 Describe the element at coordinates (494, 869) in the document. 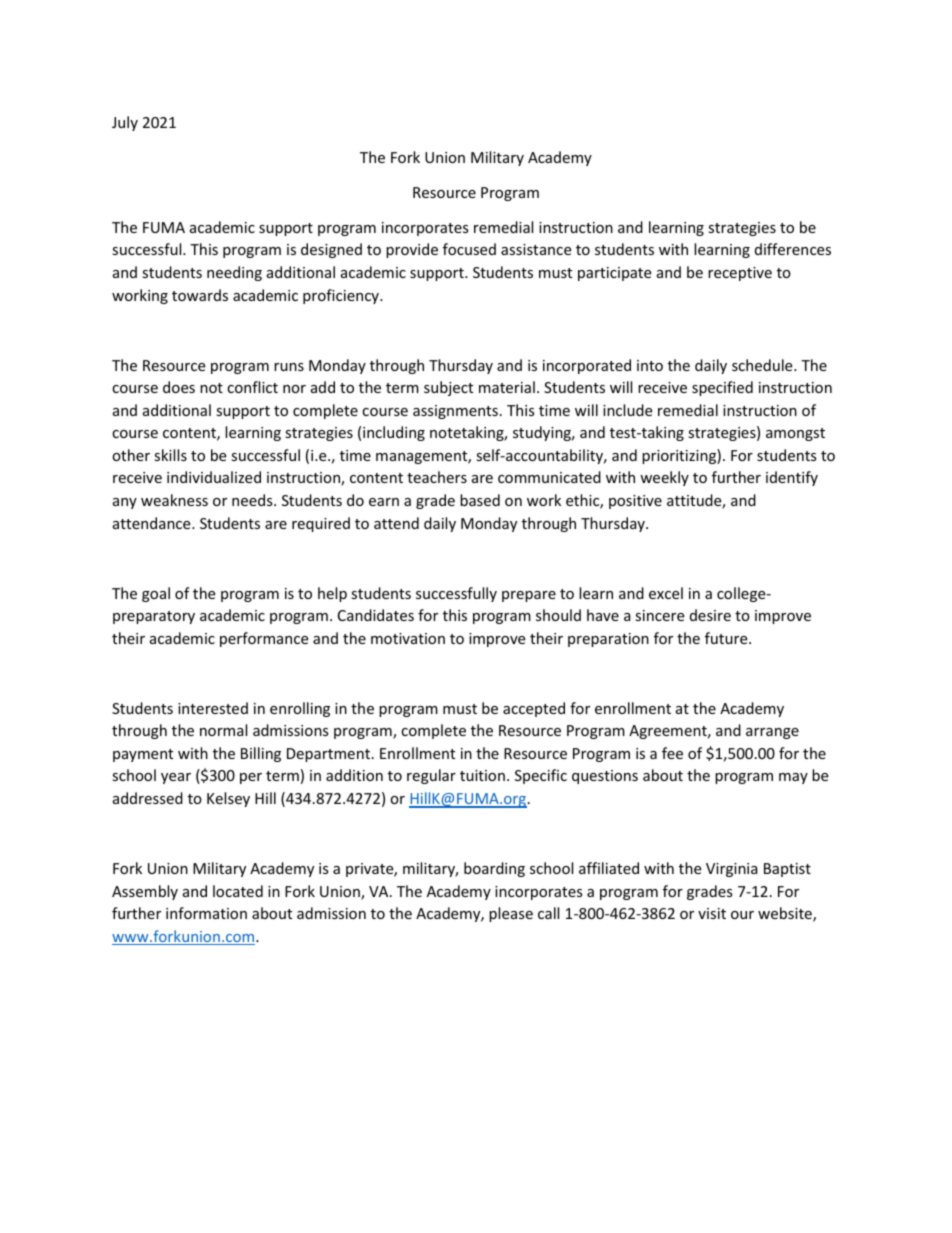

I see `boarding` at that location.
